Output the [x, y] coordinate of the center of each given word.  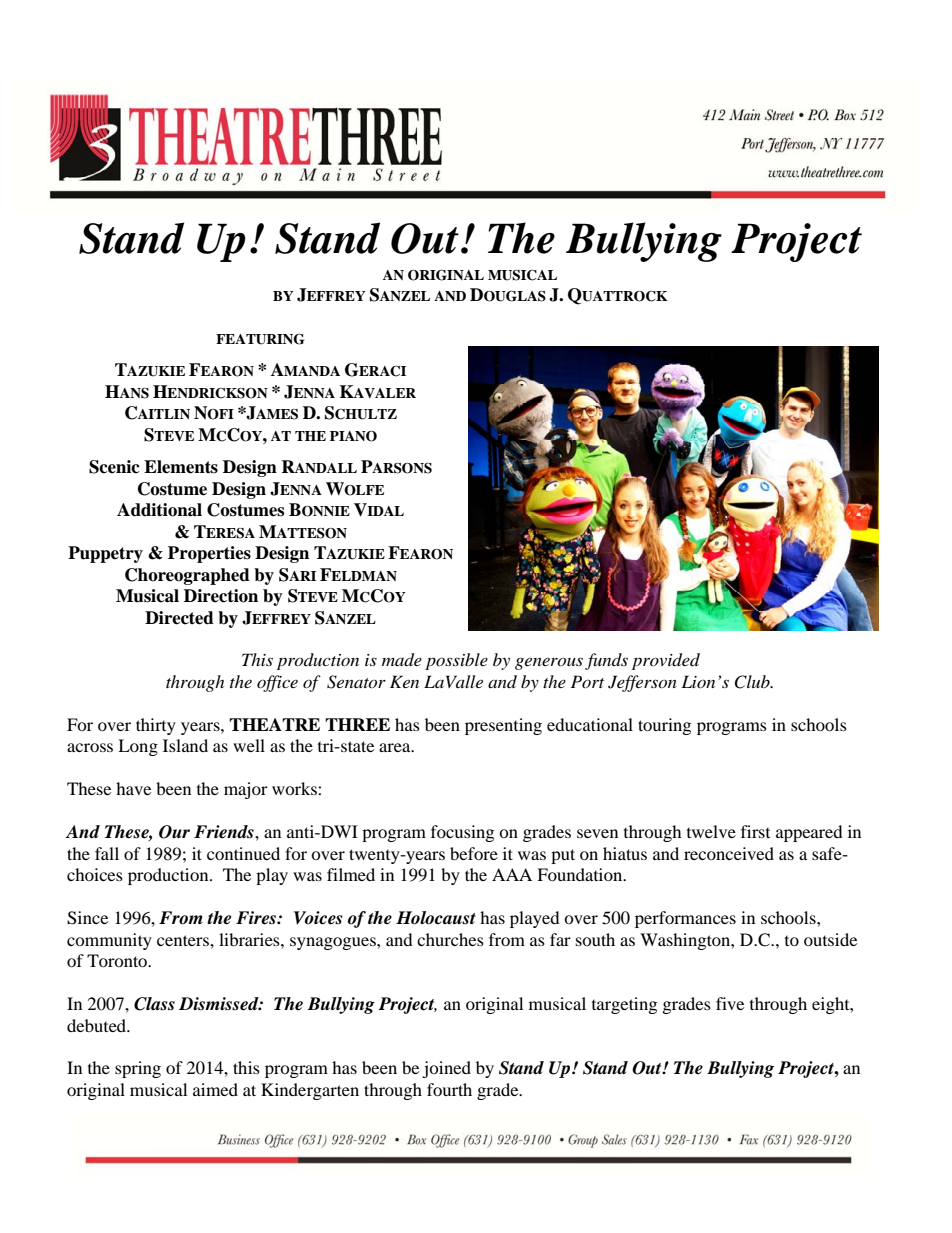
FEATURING [260, 339]
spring [138, 1069]
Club [753, 682]
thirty [156, 726]
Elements [181, 467]
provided [666, 661]
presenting [503, 726]
